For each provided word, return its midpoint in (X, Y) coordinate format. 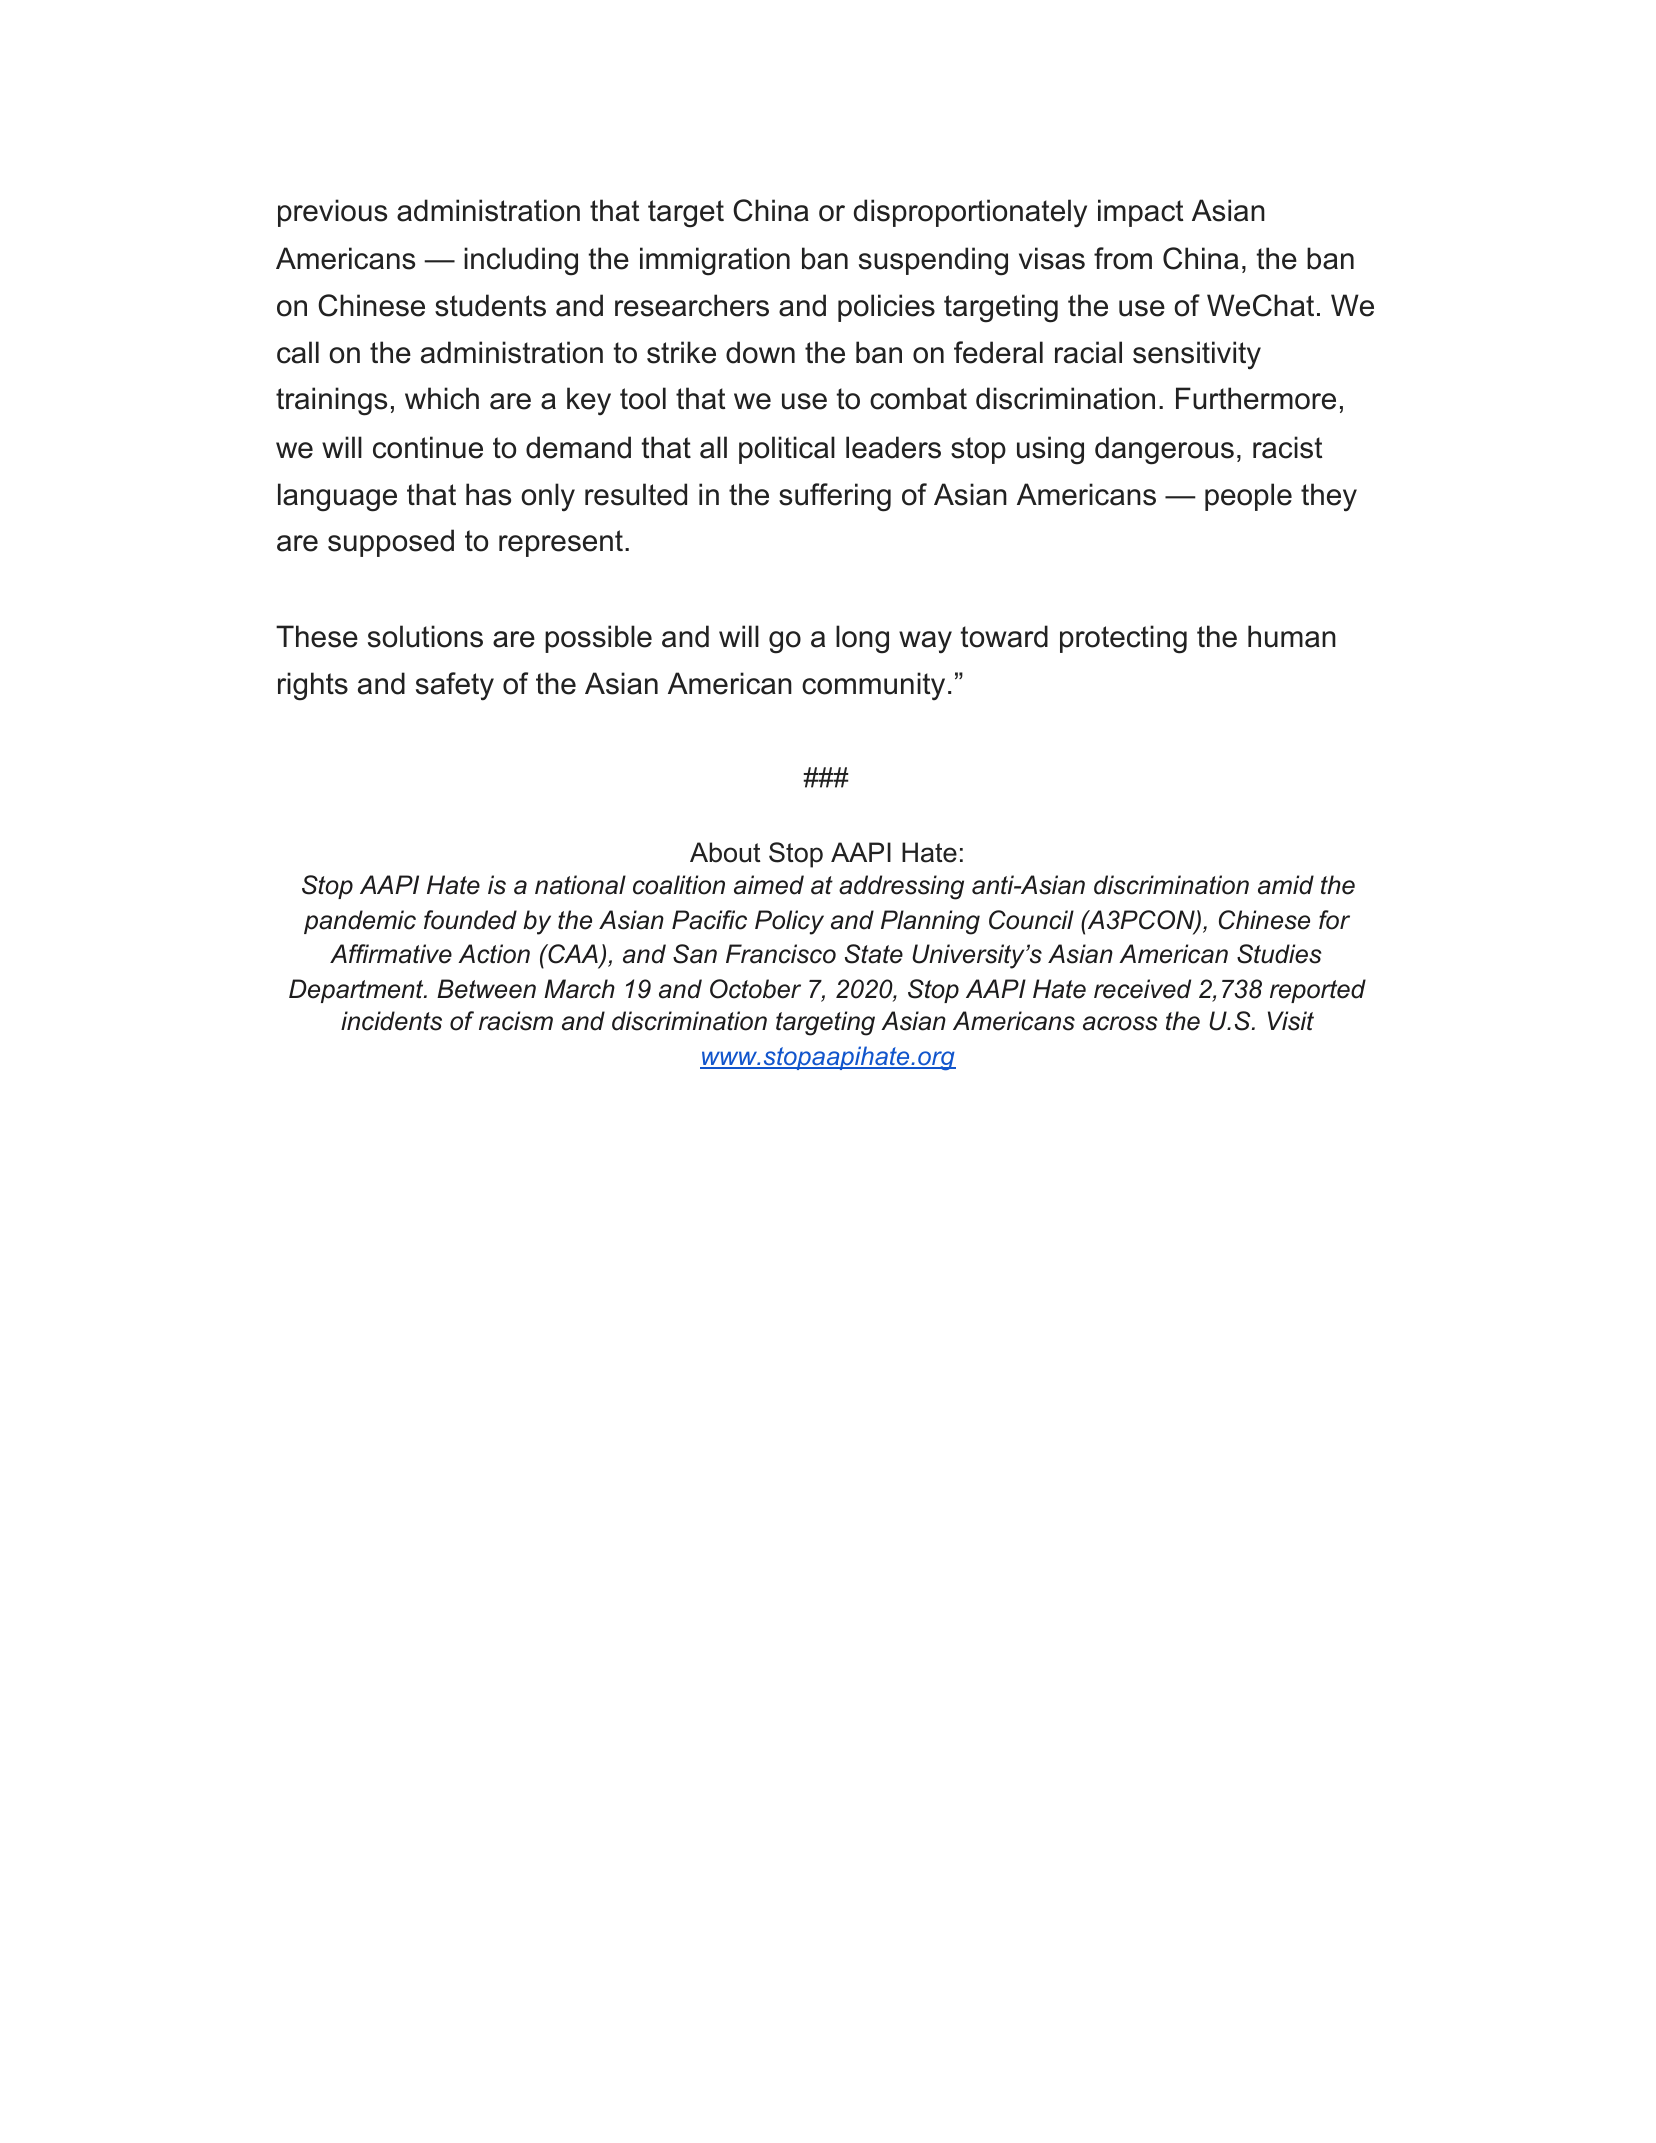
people (1248, 497)
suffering (835, 497)
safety (455, 686)
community (873, 686)
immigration (715, 261)
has (488, 494)
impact (1140, 213)
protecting (1123, 639)
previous (332, 213)
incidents (391, 1021)
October (755, 989)
